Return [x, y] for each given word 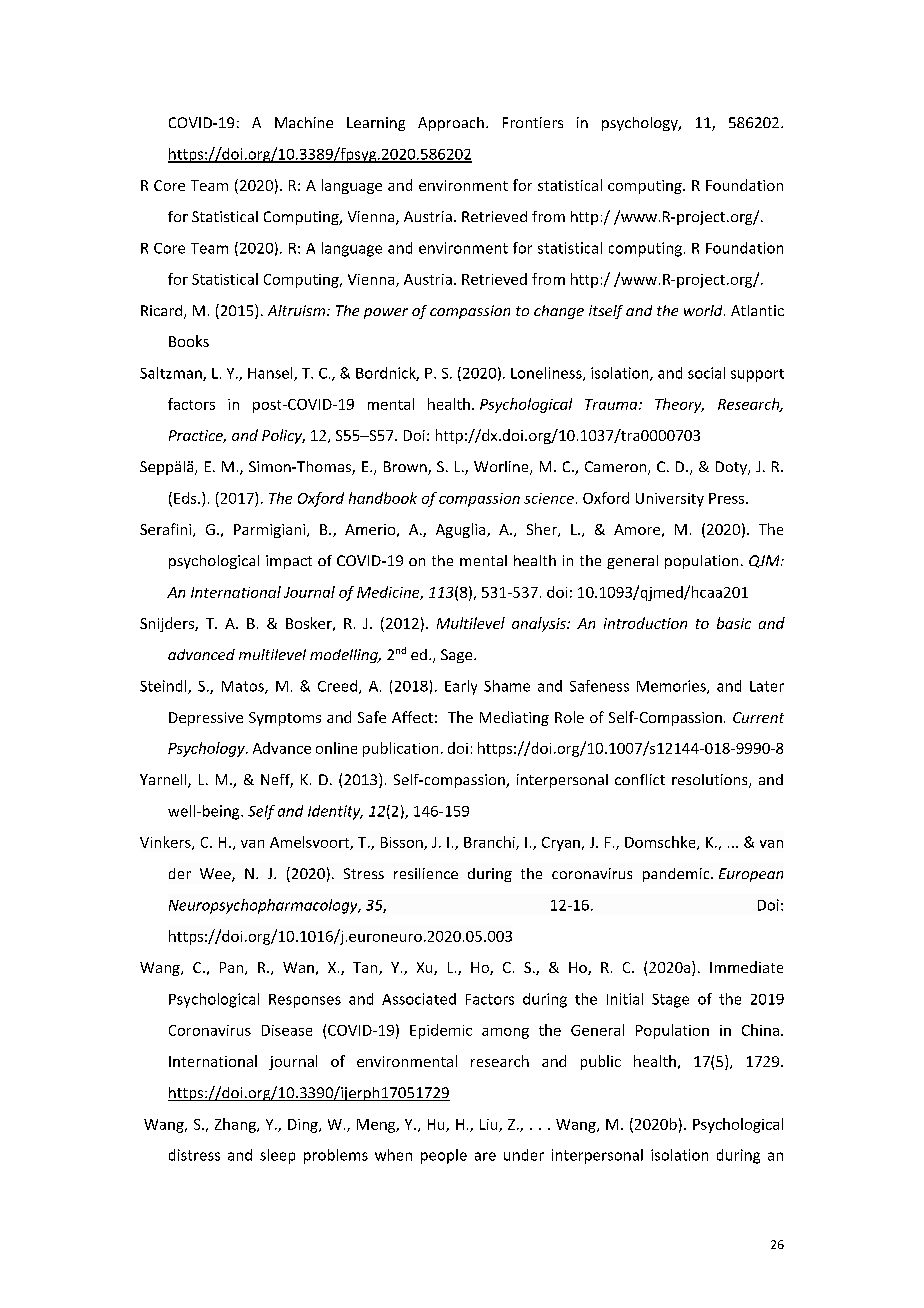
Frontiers [533, 122]
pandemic [677, 875]
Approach [451, 124]
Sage [458, 656]
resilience [426, 873]
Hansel [271, 374]
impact [289, 562]
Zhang [236, 1125]
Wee [216, 875]
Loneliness [547, 374]
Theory [679, 405]
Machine [304, 122]
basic [734, 623]
